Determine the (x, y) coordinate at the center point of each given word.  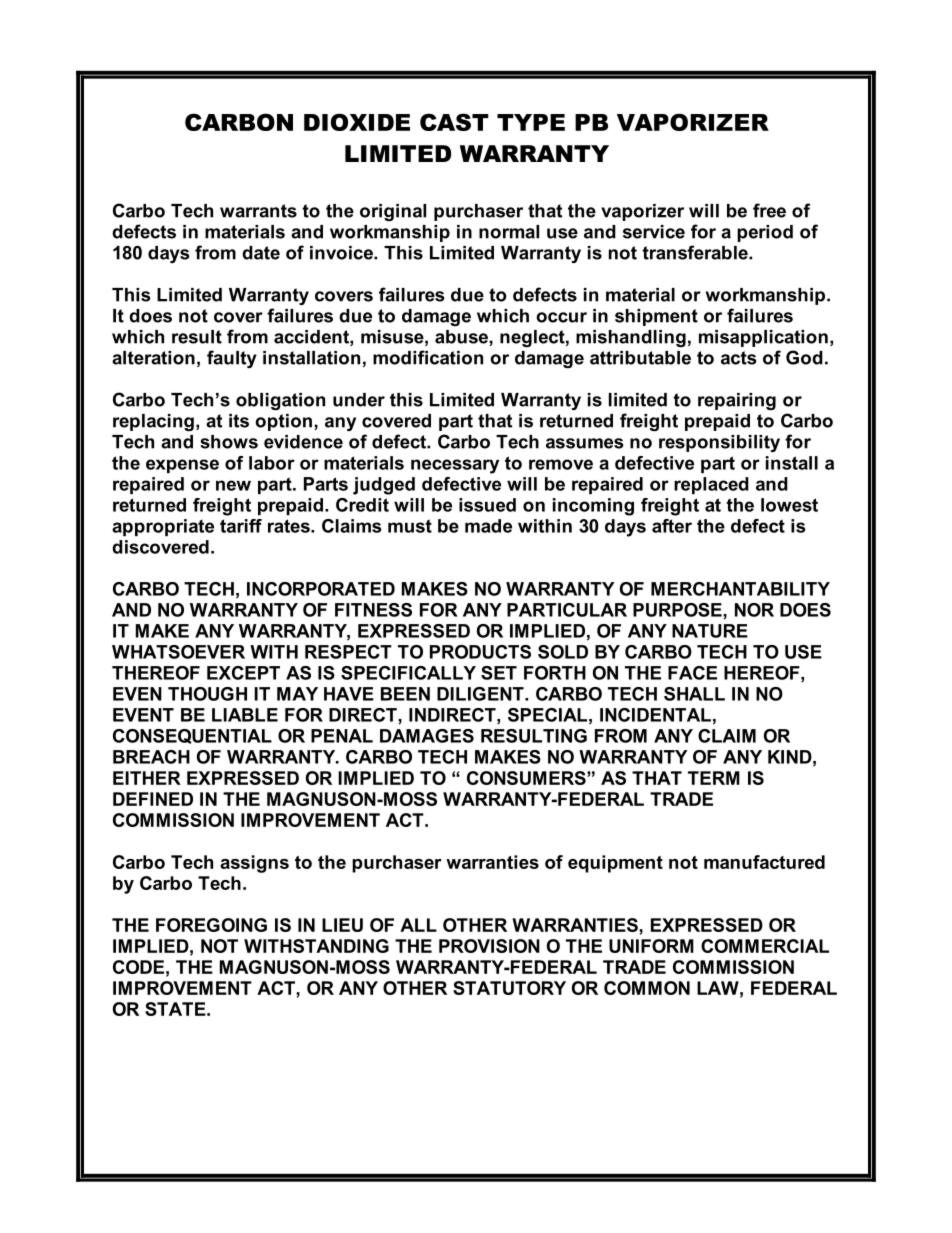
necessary (455, 466)
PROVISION (489, 946)
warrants (258, 211)
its (239, 421)
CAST (454, 122)
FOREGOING (211, 925)
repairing (737, 401)
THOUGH (207, 694)
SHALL (694, 694)
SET (499, 673)
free (769, 210)
